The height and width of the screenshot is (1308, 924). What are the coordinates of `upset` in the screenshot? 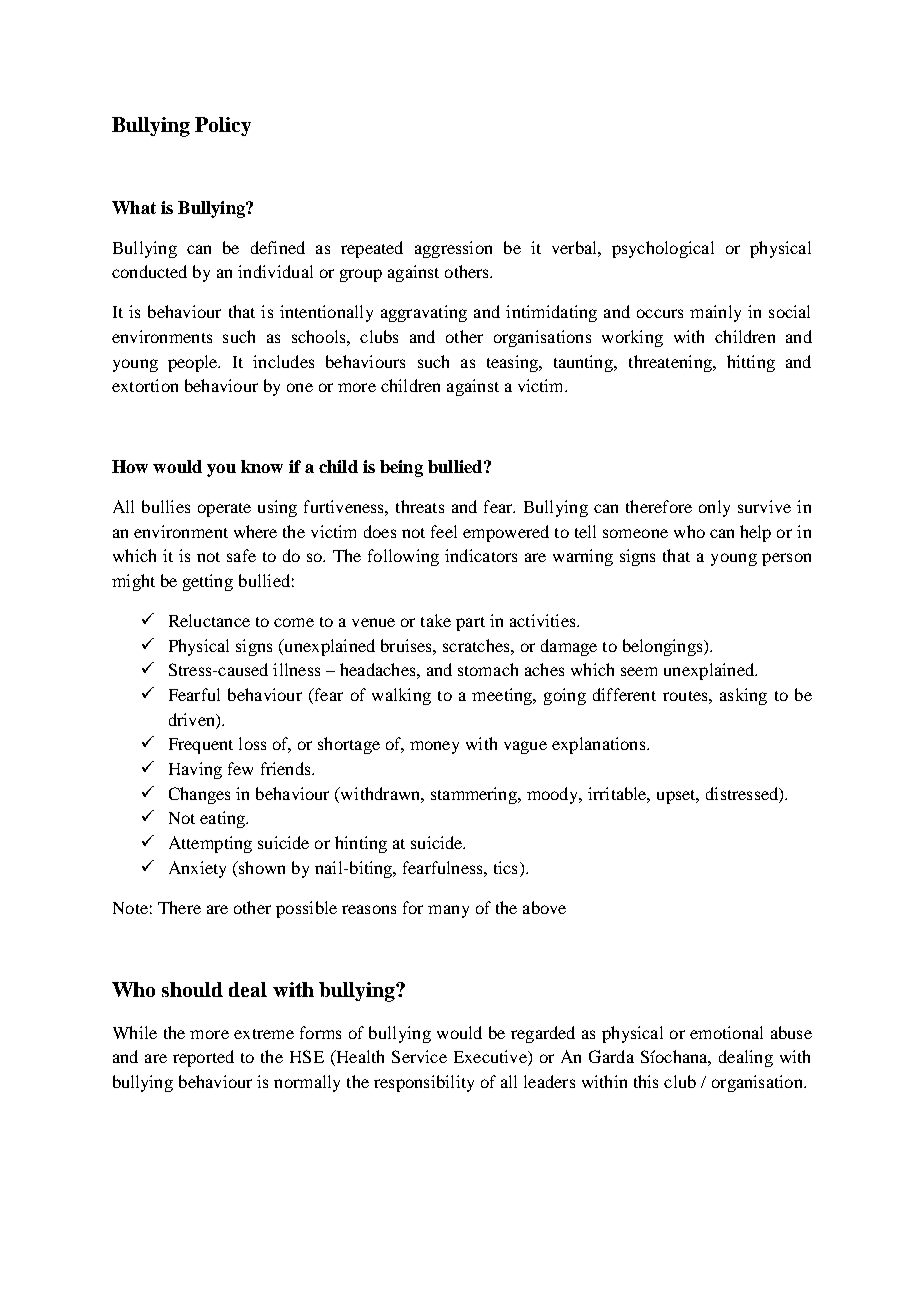 It's located at (677, 797).
